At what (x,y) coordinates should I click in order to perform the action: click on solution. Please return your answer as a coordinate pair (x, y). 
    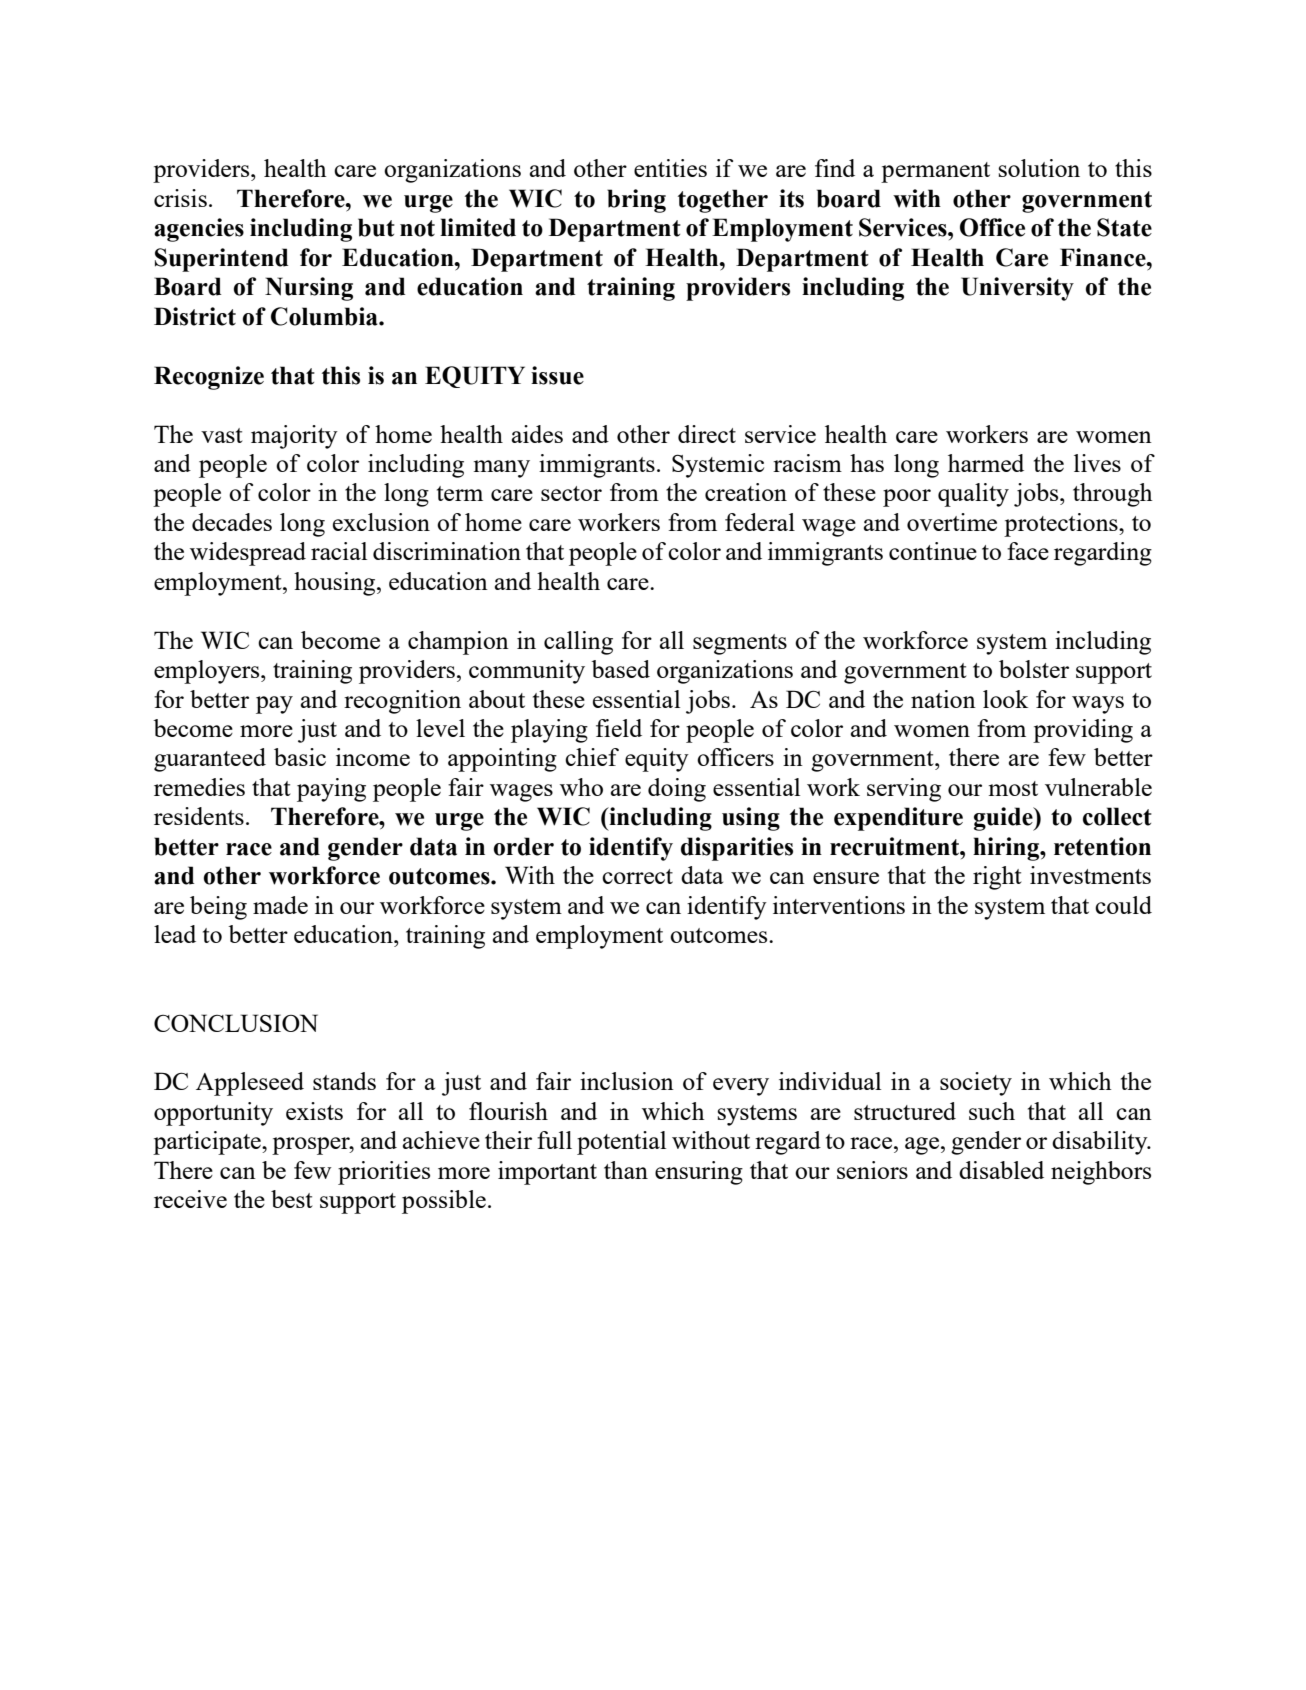
    Looking at the image, I should click on (1039, 168).
